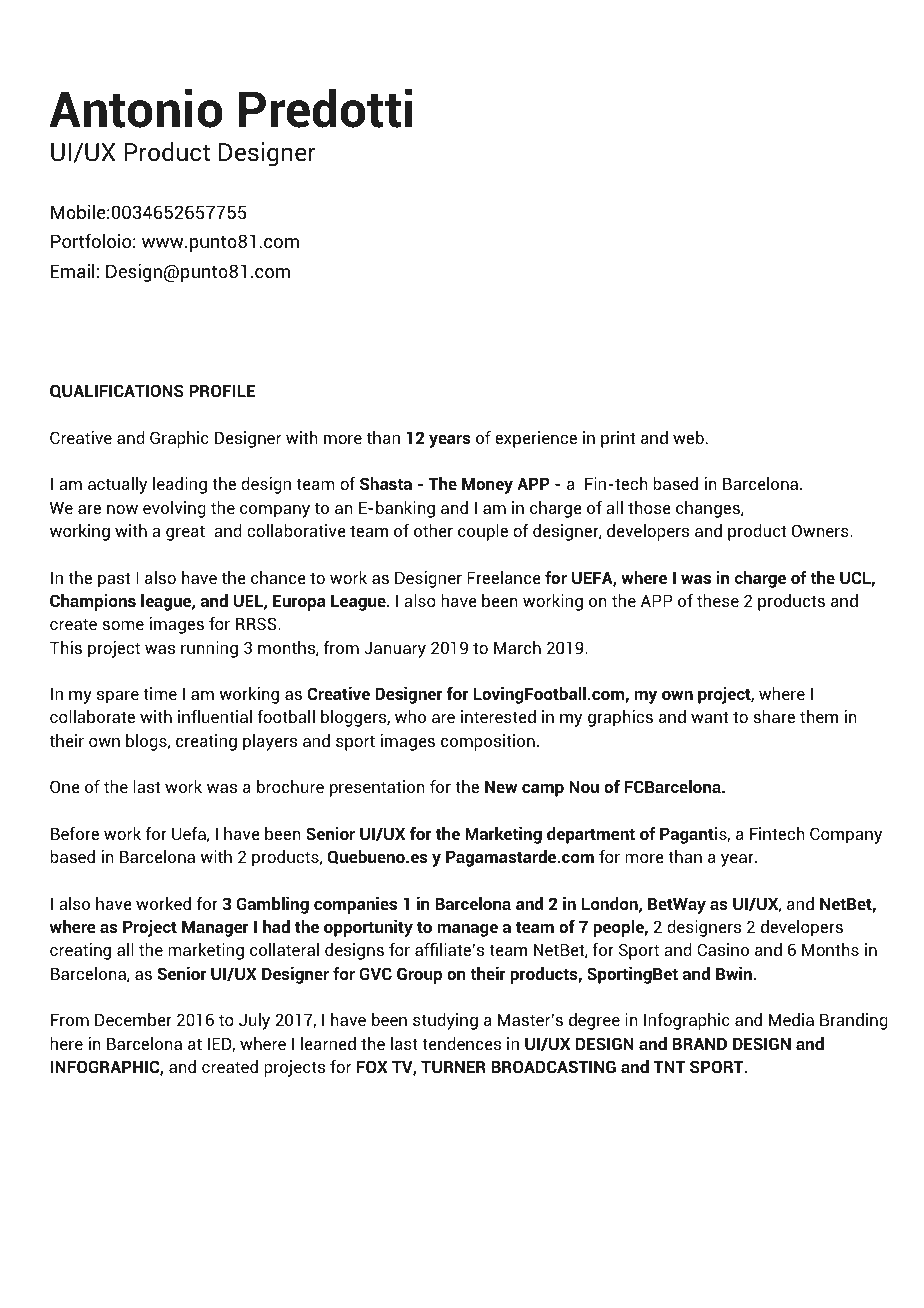 This image has width=924, height=1308. What do you see at coordinates (688, 437) in the image?
I see `web` at bounding box center [688, 437].
